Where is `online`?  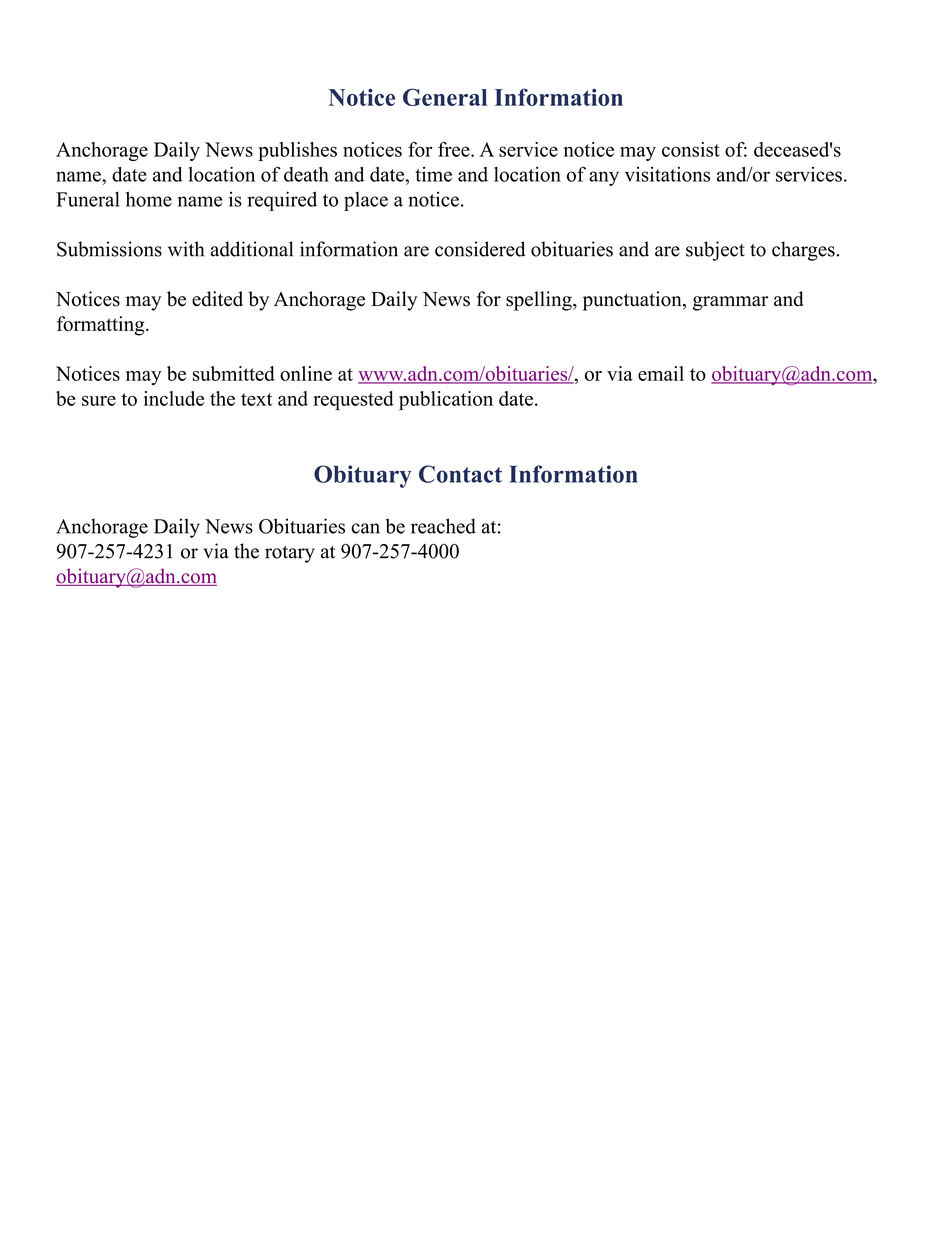
online is located at coordinates (306, 373).
